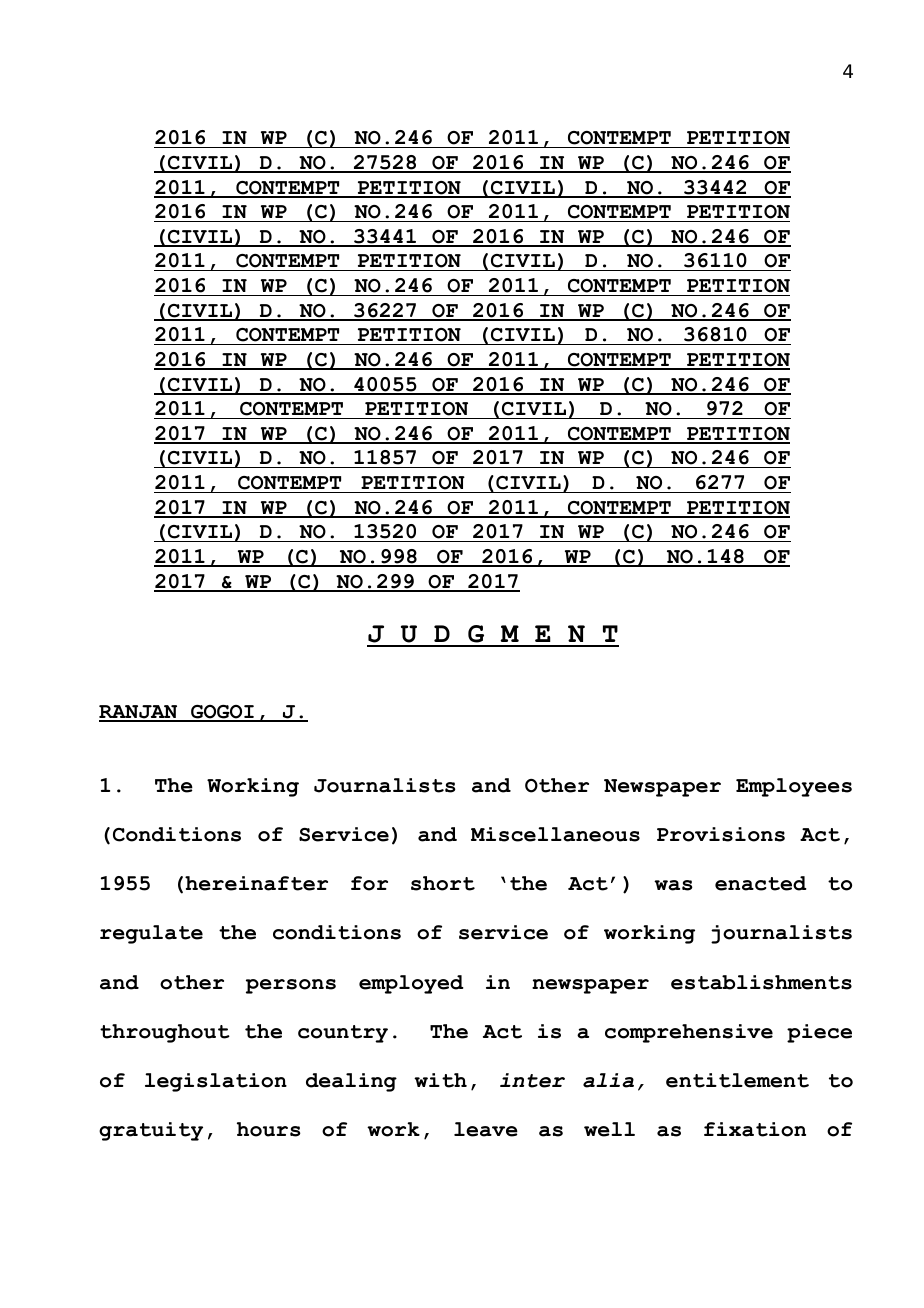 The height and width of the image is (1308, 924). Describe the element at coordinates (761, 883) in the image. I see `enacted` at that location.
